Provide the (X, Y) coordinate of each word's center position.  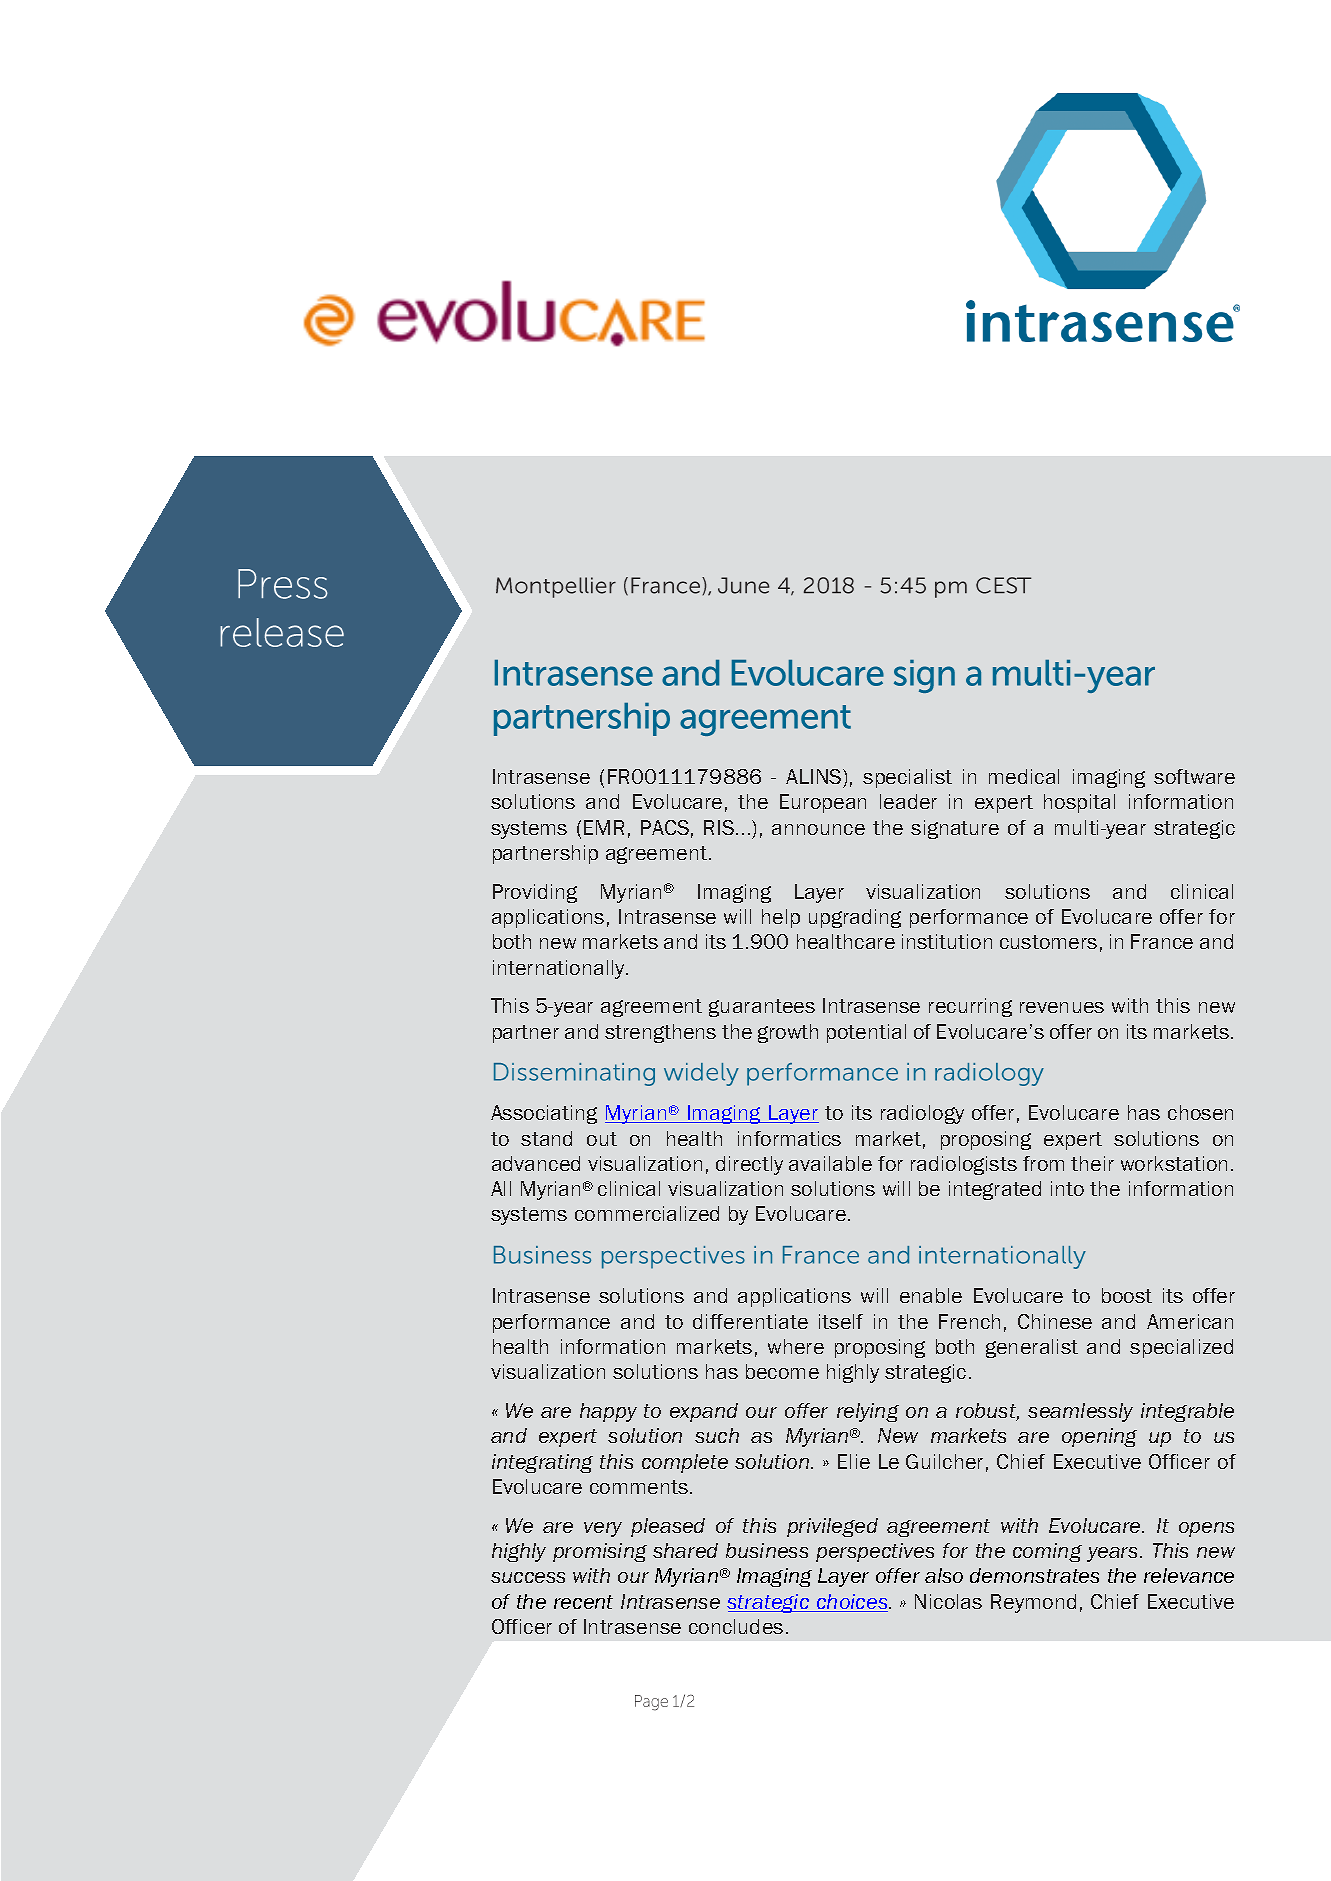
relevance (1189, 1575)
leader (908, 801)
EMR (604, 827)
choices (852, 1603)
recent (583, 1602)
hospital (1079, 803)
